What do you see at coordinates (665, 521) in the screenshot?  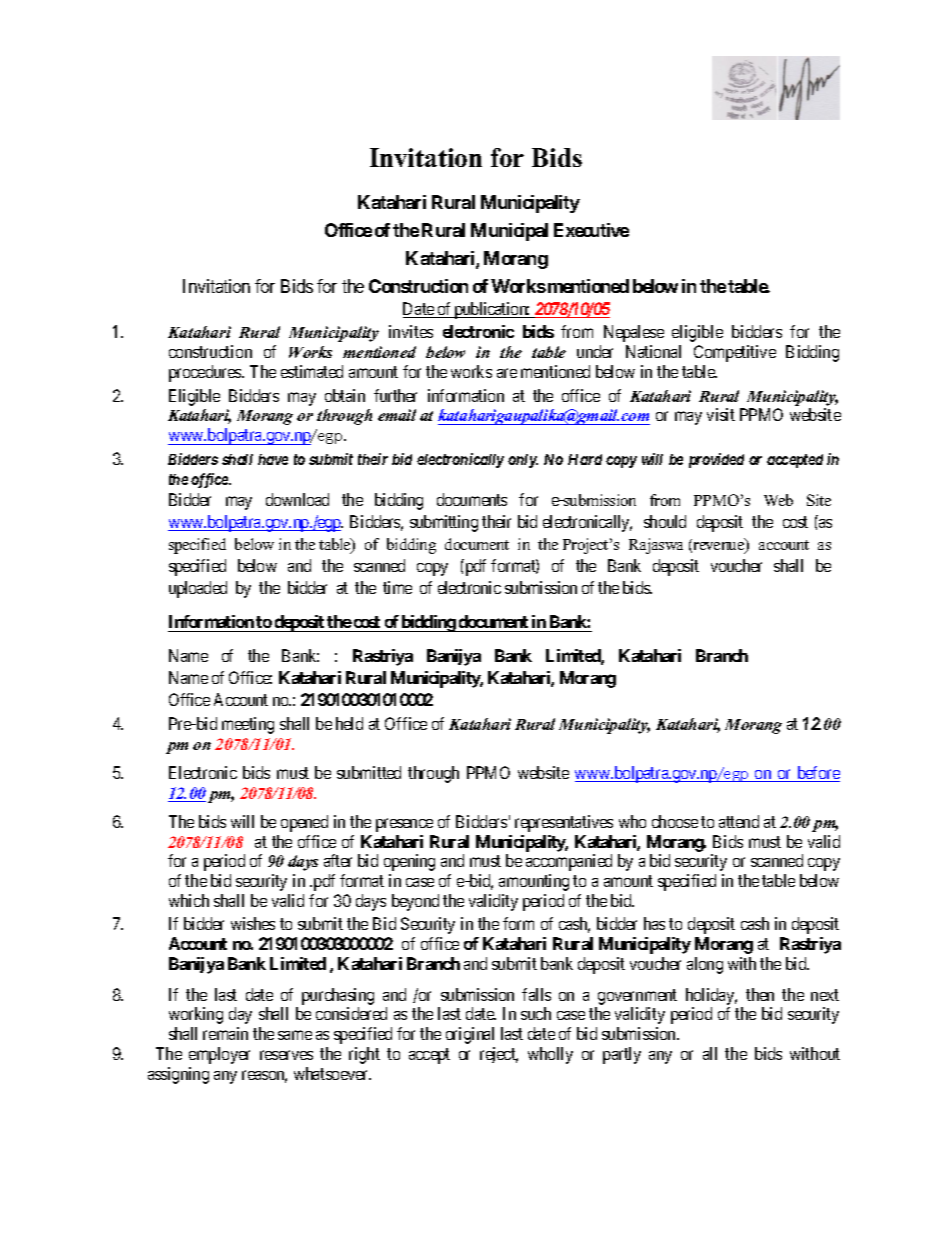 I see `should` at bounding box center [665, 521].
